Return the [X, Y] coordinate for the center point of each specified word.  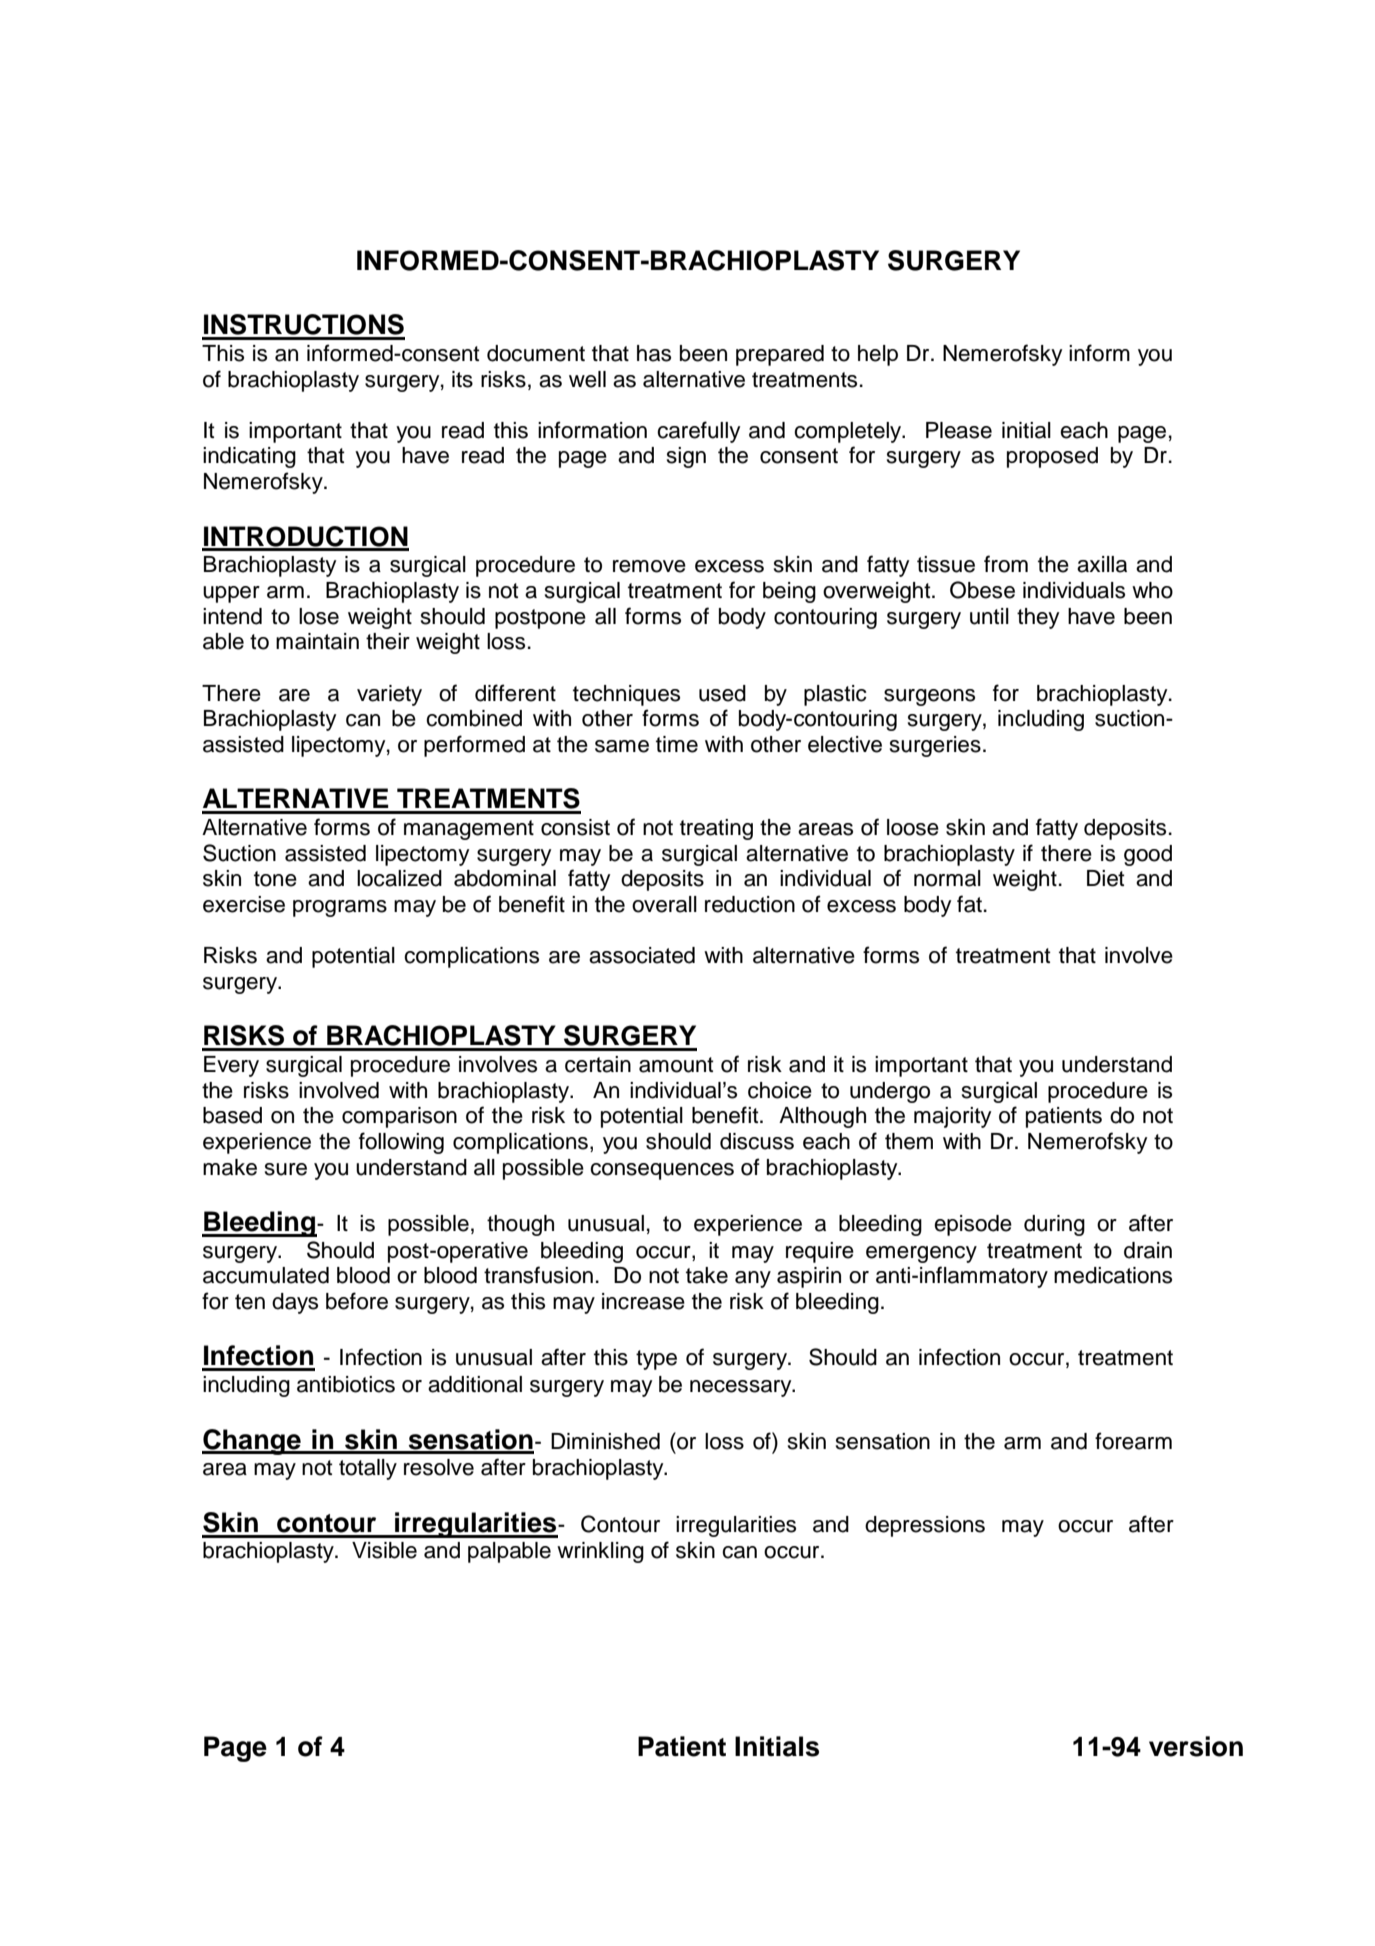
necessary [742, 1388]
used [722, 693]
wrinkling [600, 1552]
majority [952, 1117]
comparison [399, 1117]
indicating [249, 457]
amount [676, 1065]
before [357, 1301]
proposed [1052, 457]
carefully [698, 432]
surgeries [935, 746]
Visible [384, 1550]
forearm [1133, 1441]
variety [389, 695]
